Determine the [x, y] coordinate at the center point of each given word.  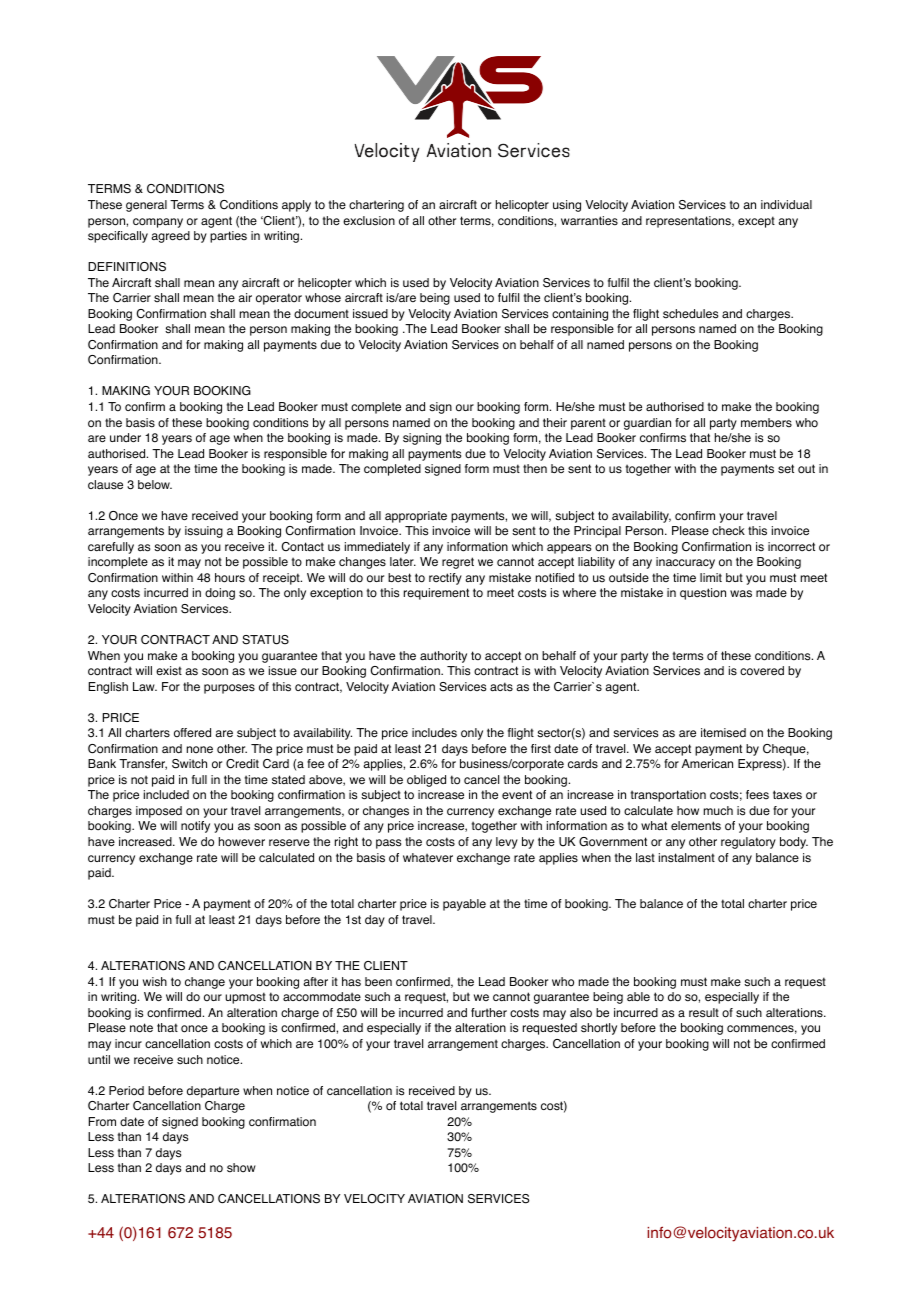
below [155, 485]
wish [155, 982]
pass [388, 844]
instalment [687, 858]
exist [169, 671]
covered [762, 670]
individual [786, 204]
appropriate [416, 517]
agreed [170, 237]
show [241, 1168]
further [489, 1012]
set [786, 469]
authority [443, 657]
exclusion [369, 221]
